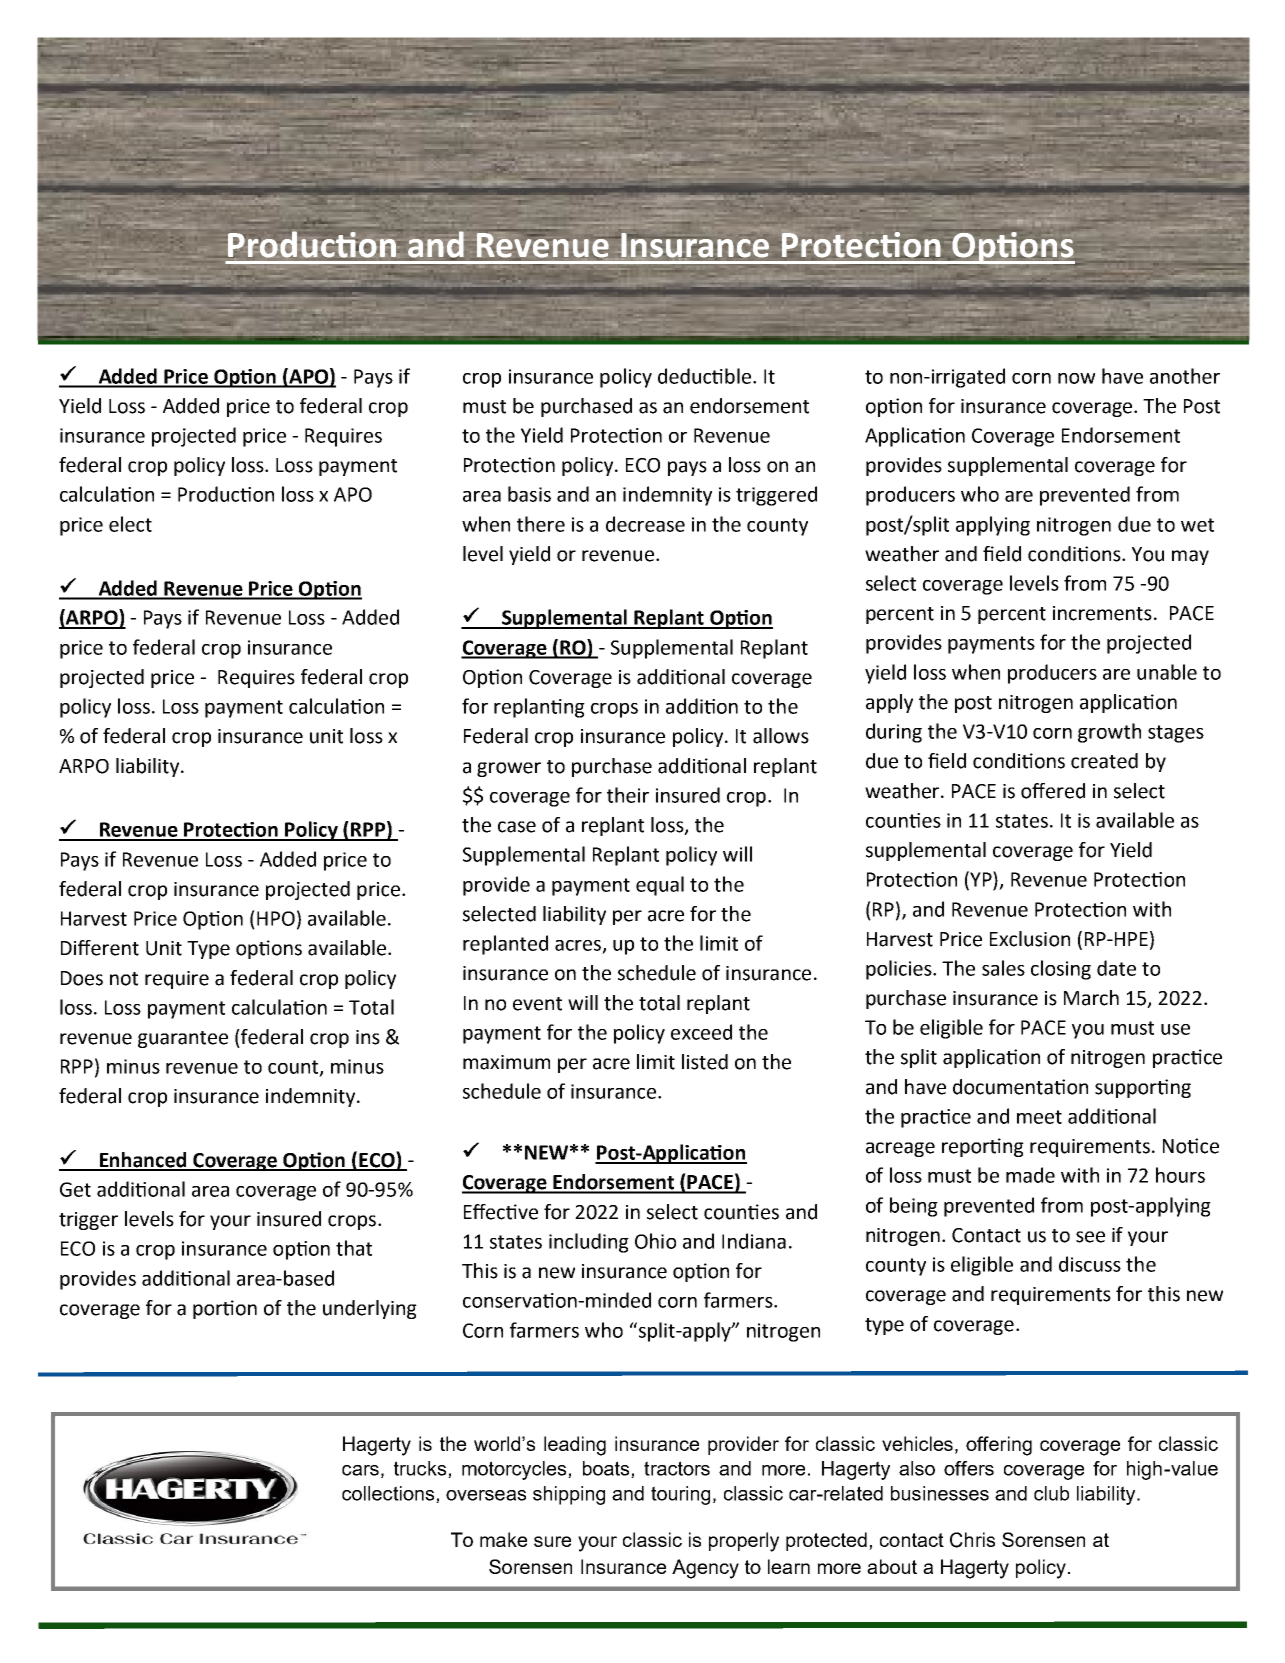 The height and width of the screenshot is (1663, 1285). What do you see at coordinates (100, 948) in the screenshot?
I see `Different` at bounding box center [100, 948].
